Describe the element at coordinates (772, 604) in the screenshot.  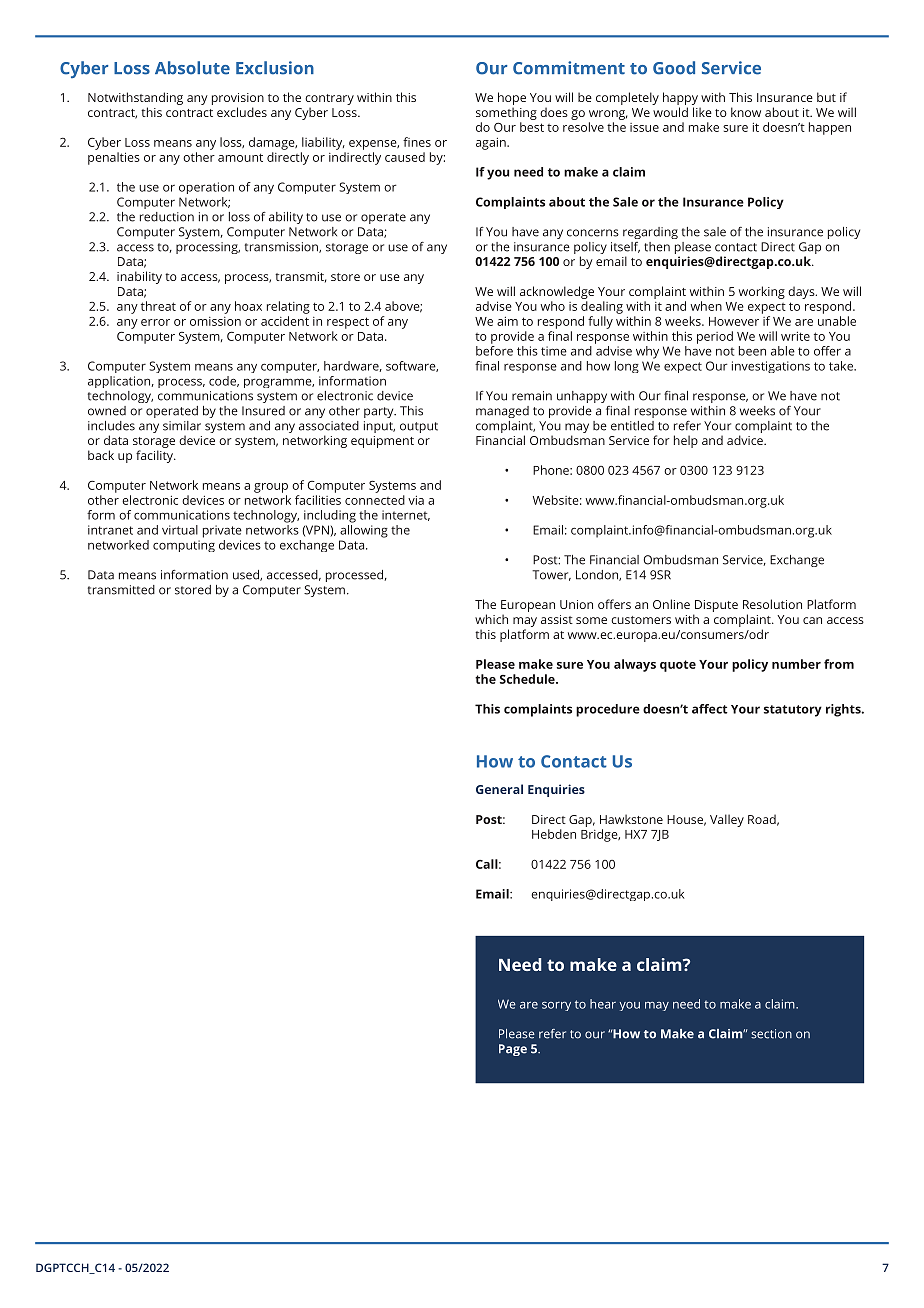
I see `Resolution` at that location.
